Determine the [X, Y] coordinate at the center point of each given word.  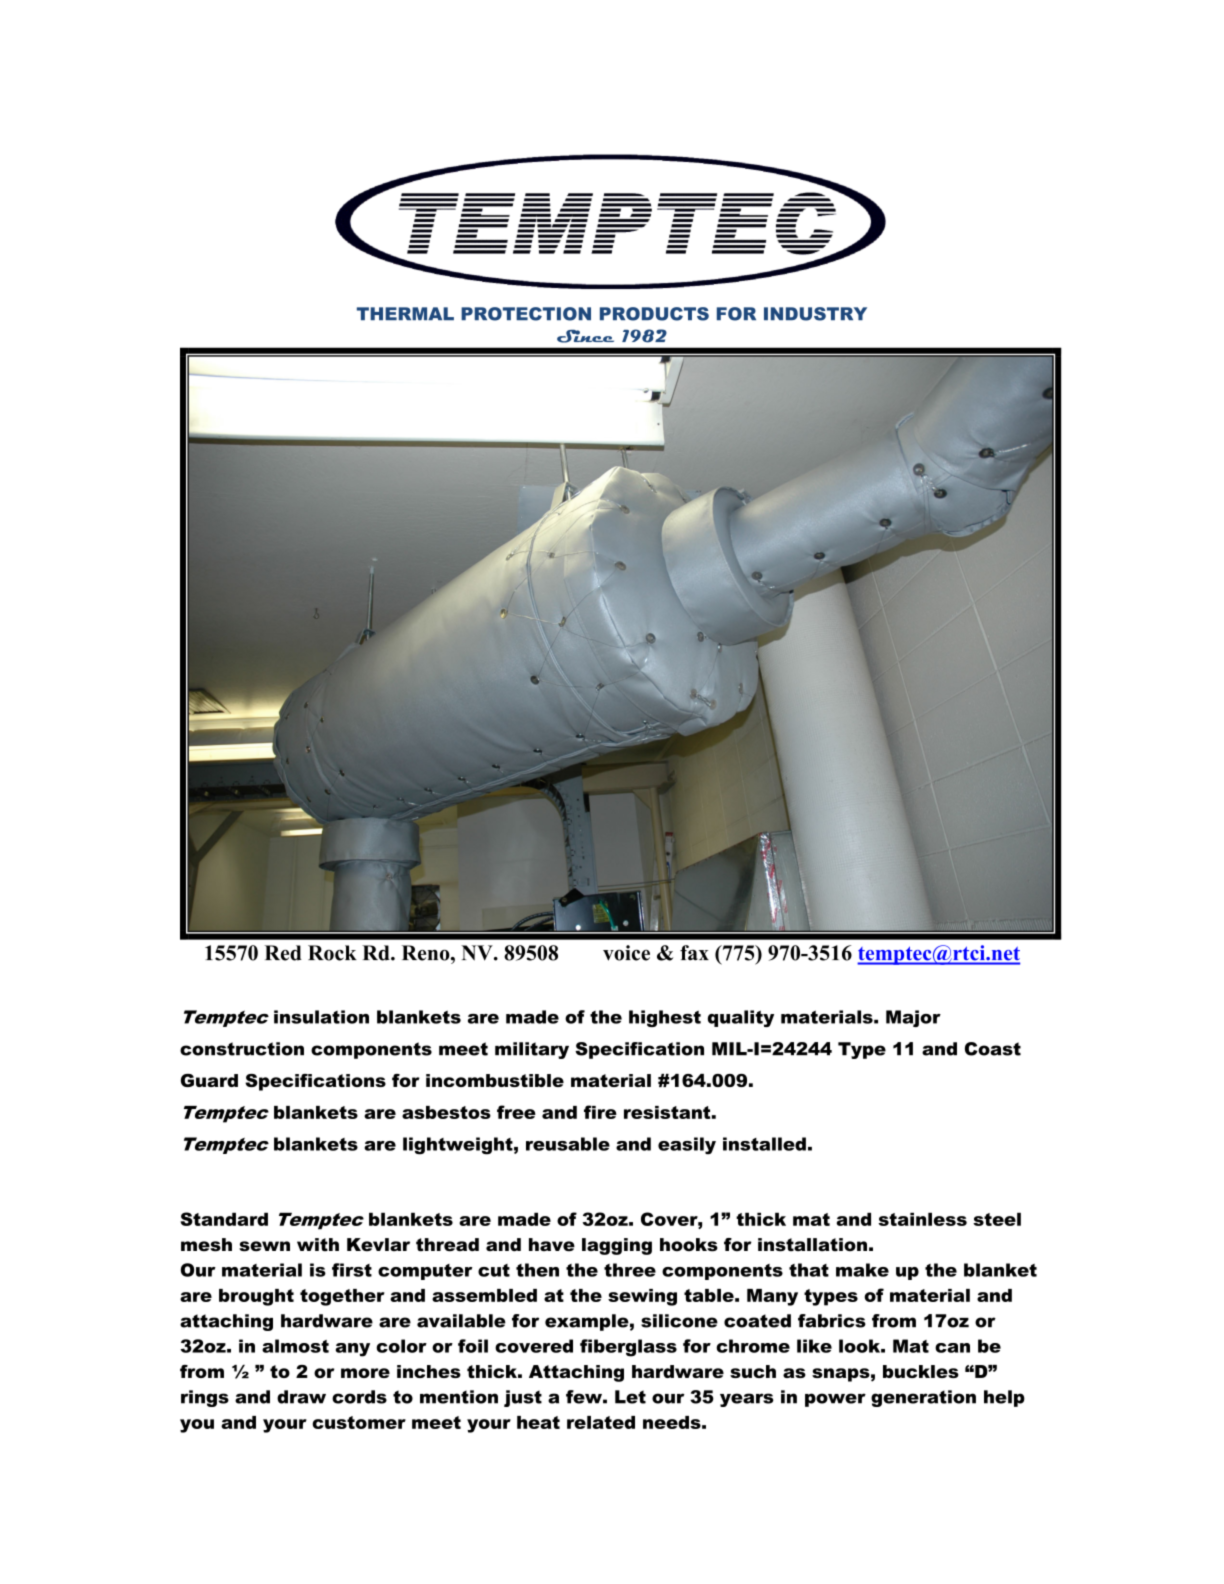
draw [301, 1397]
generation [923, 1398]
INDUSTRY [815, 314]
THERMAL [405, 313]
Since [585, 336]
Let [630, 1397]
